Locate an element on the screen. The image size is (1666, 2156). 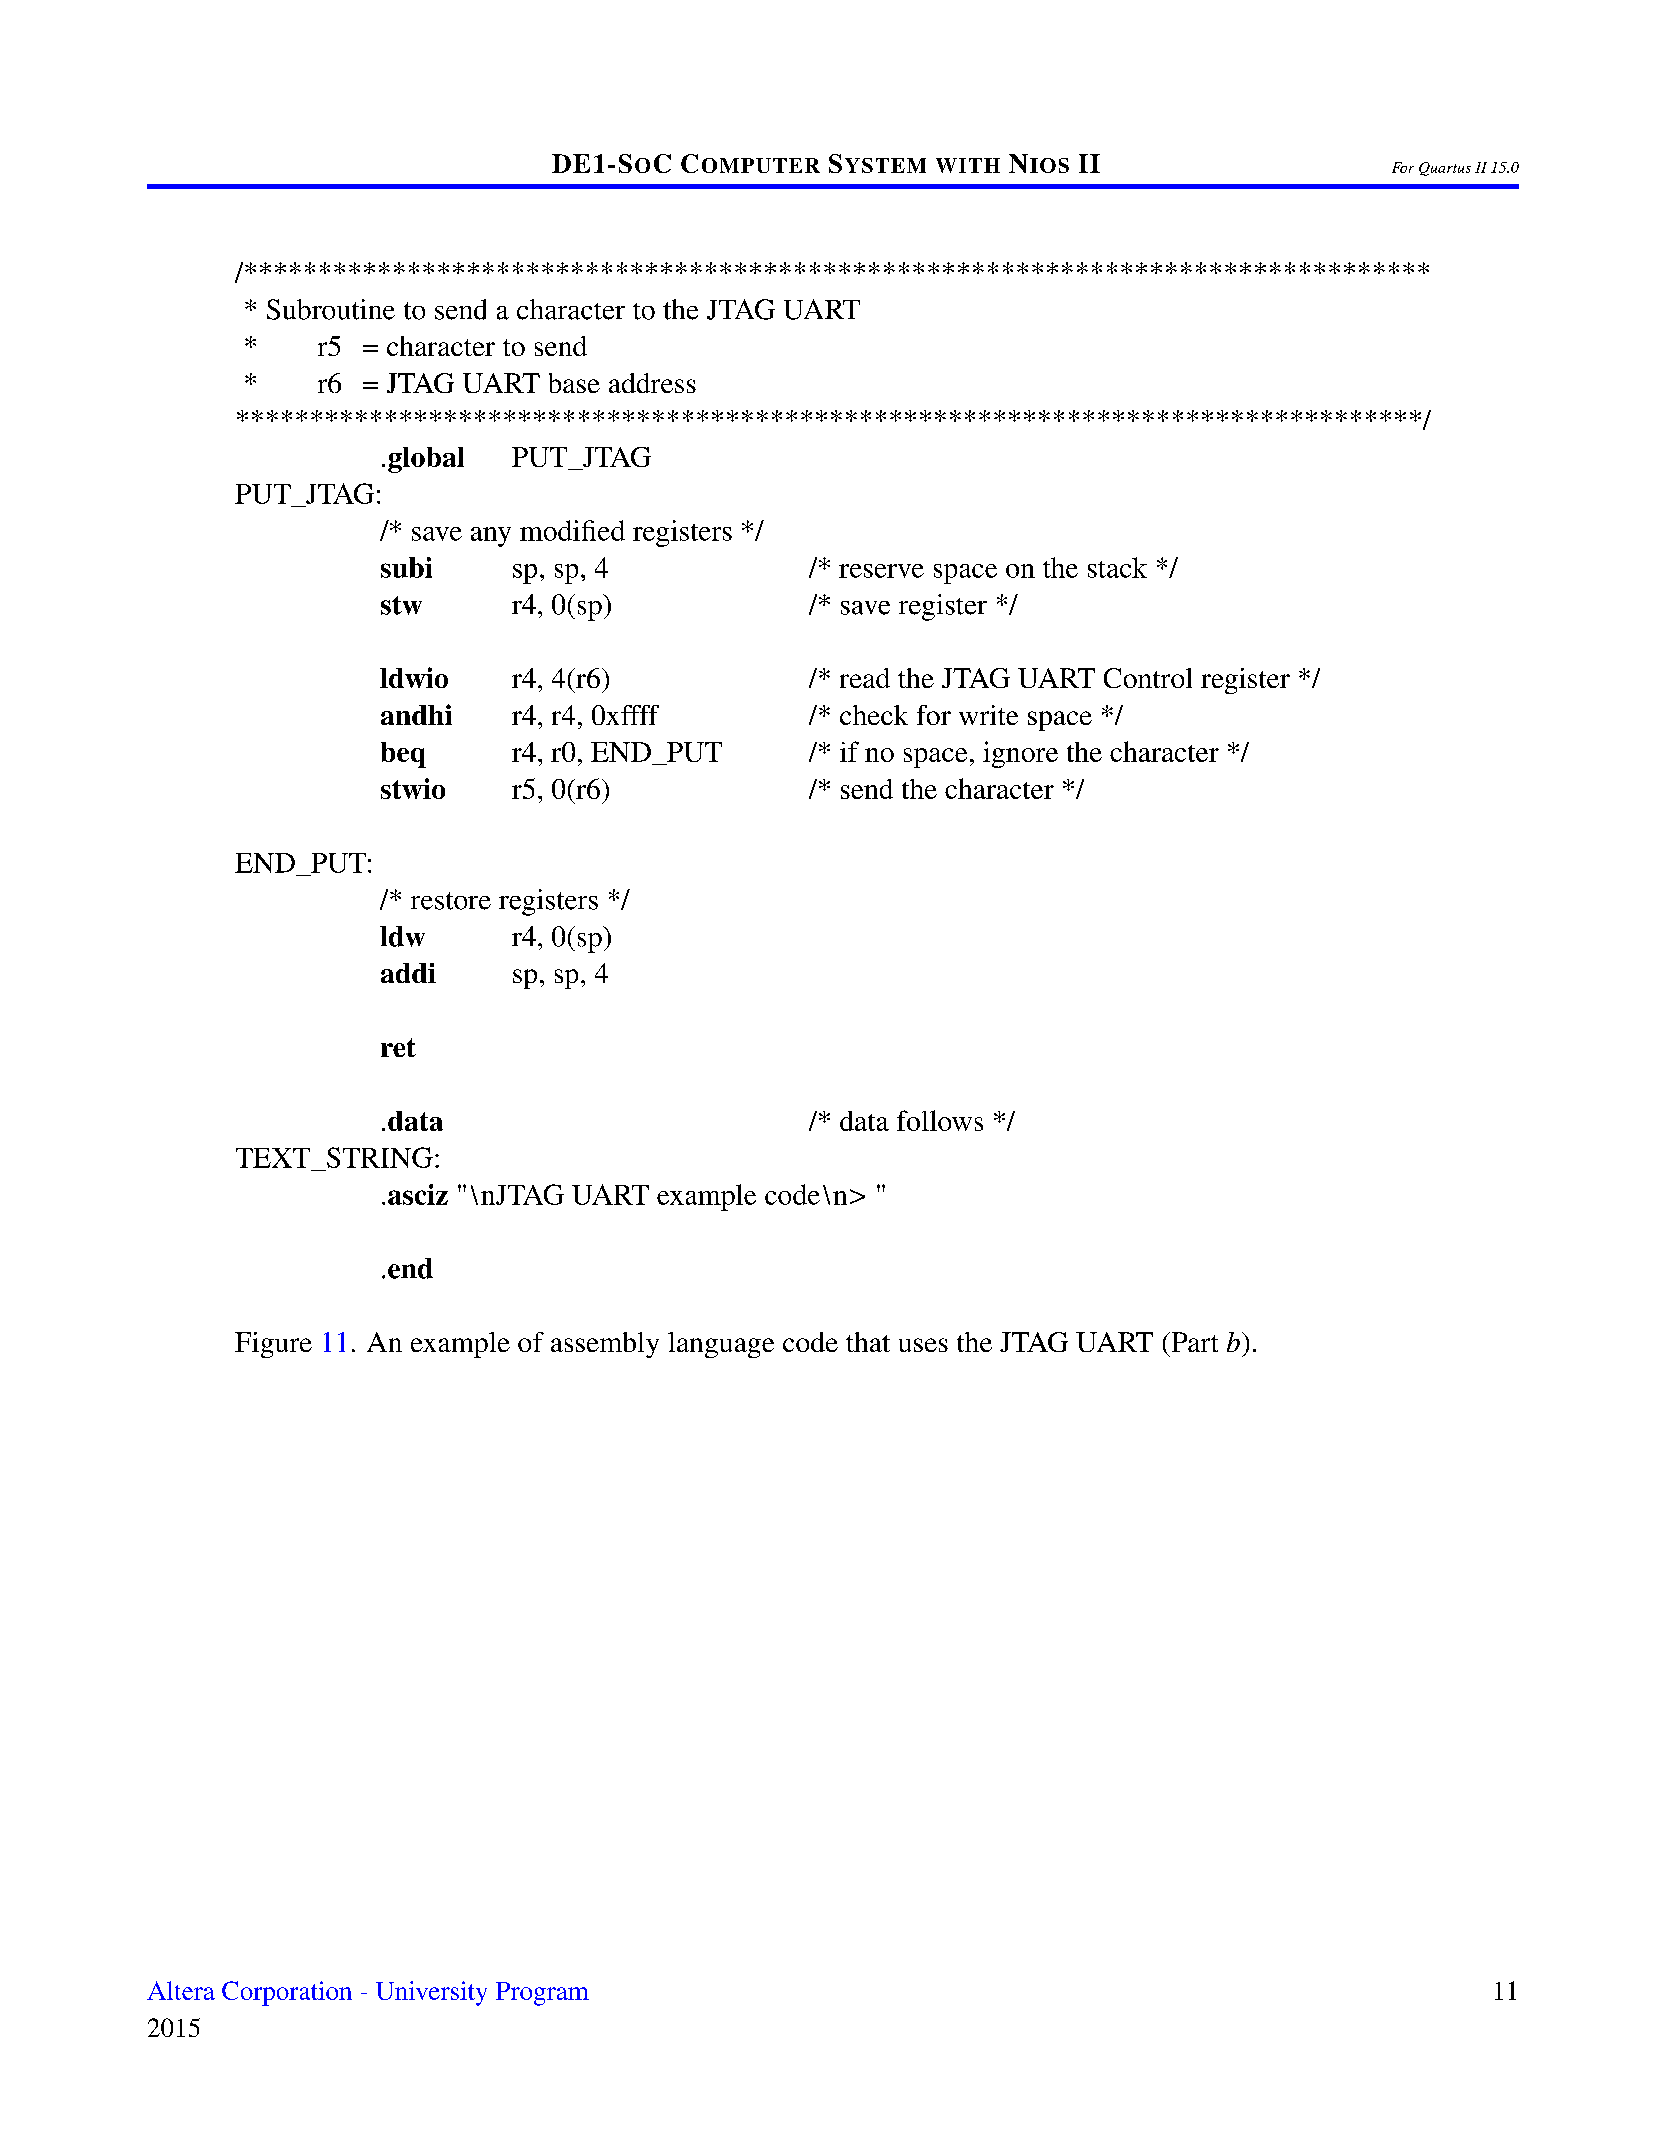
address is located at coordinates (652, 383).
